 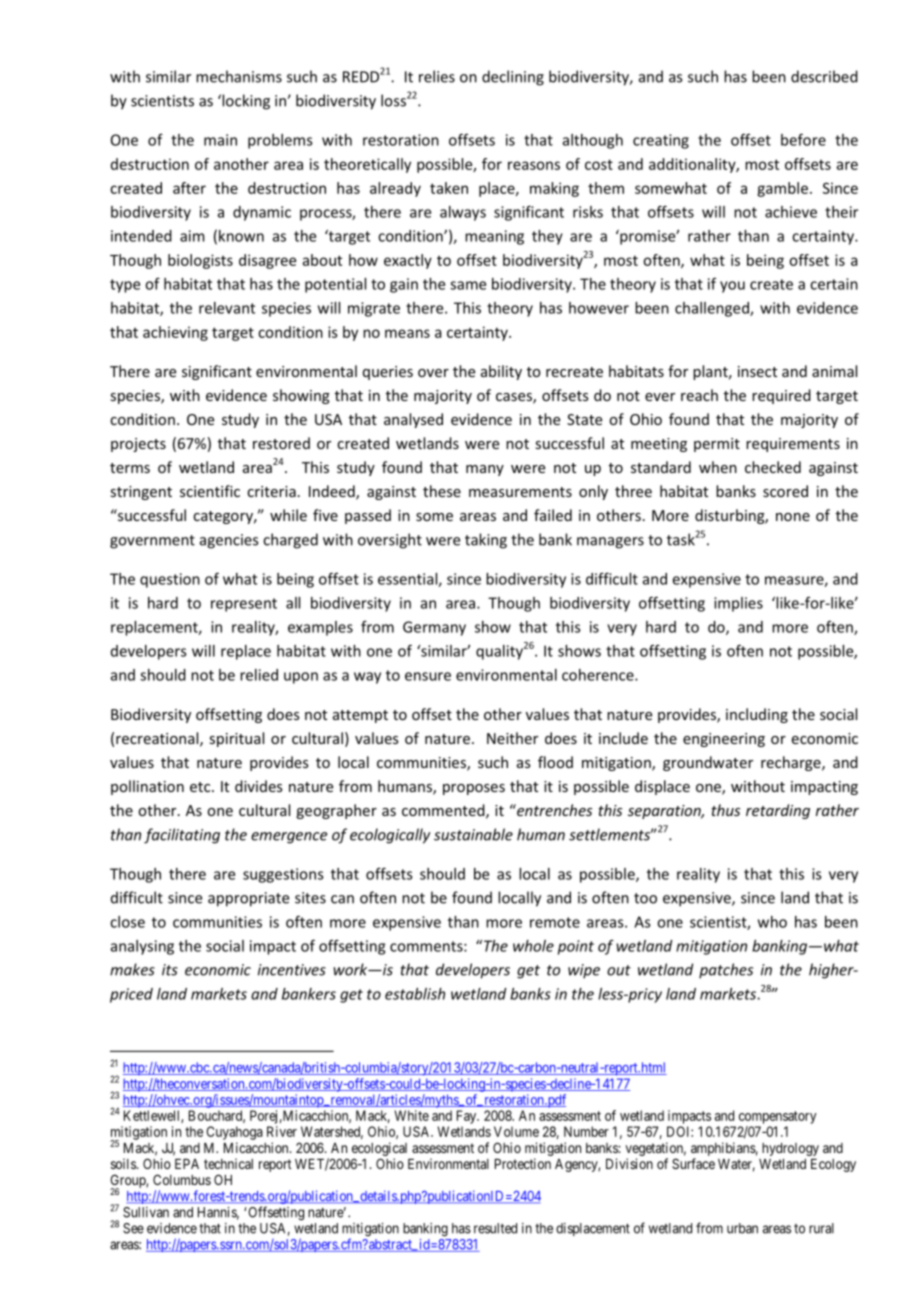 What do you see at coordinates (495, 1228) in the document?
I see `resulted` at bounding box center [495, 1228].
